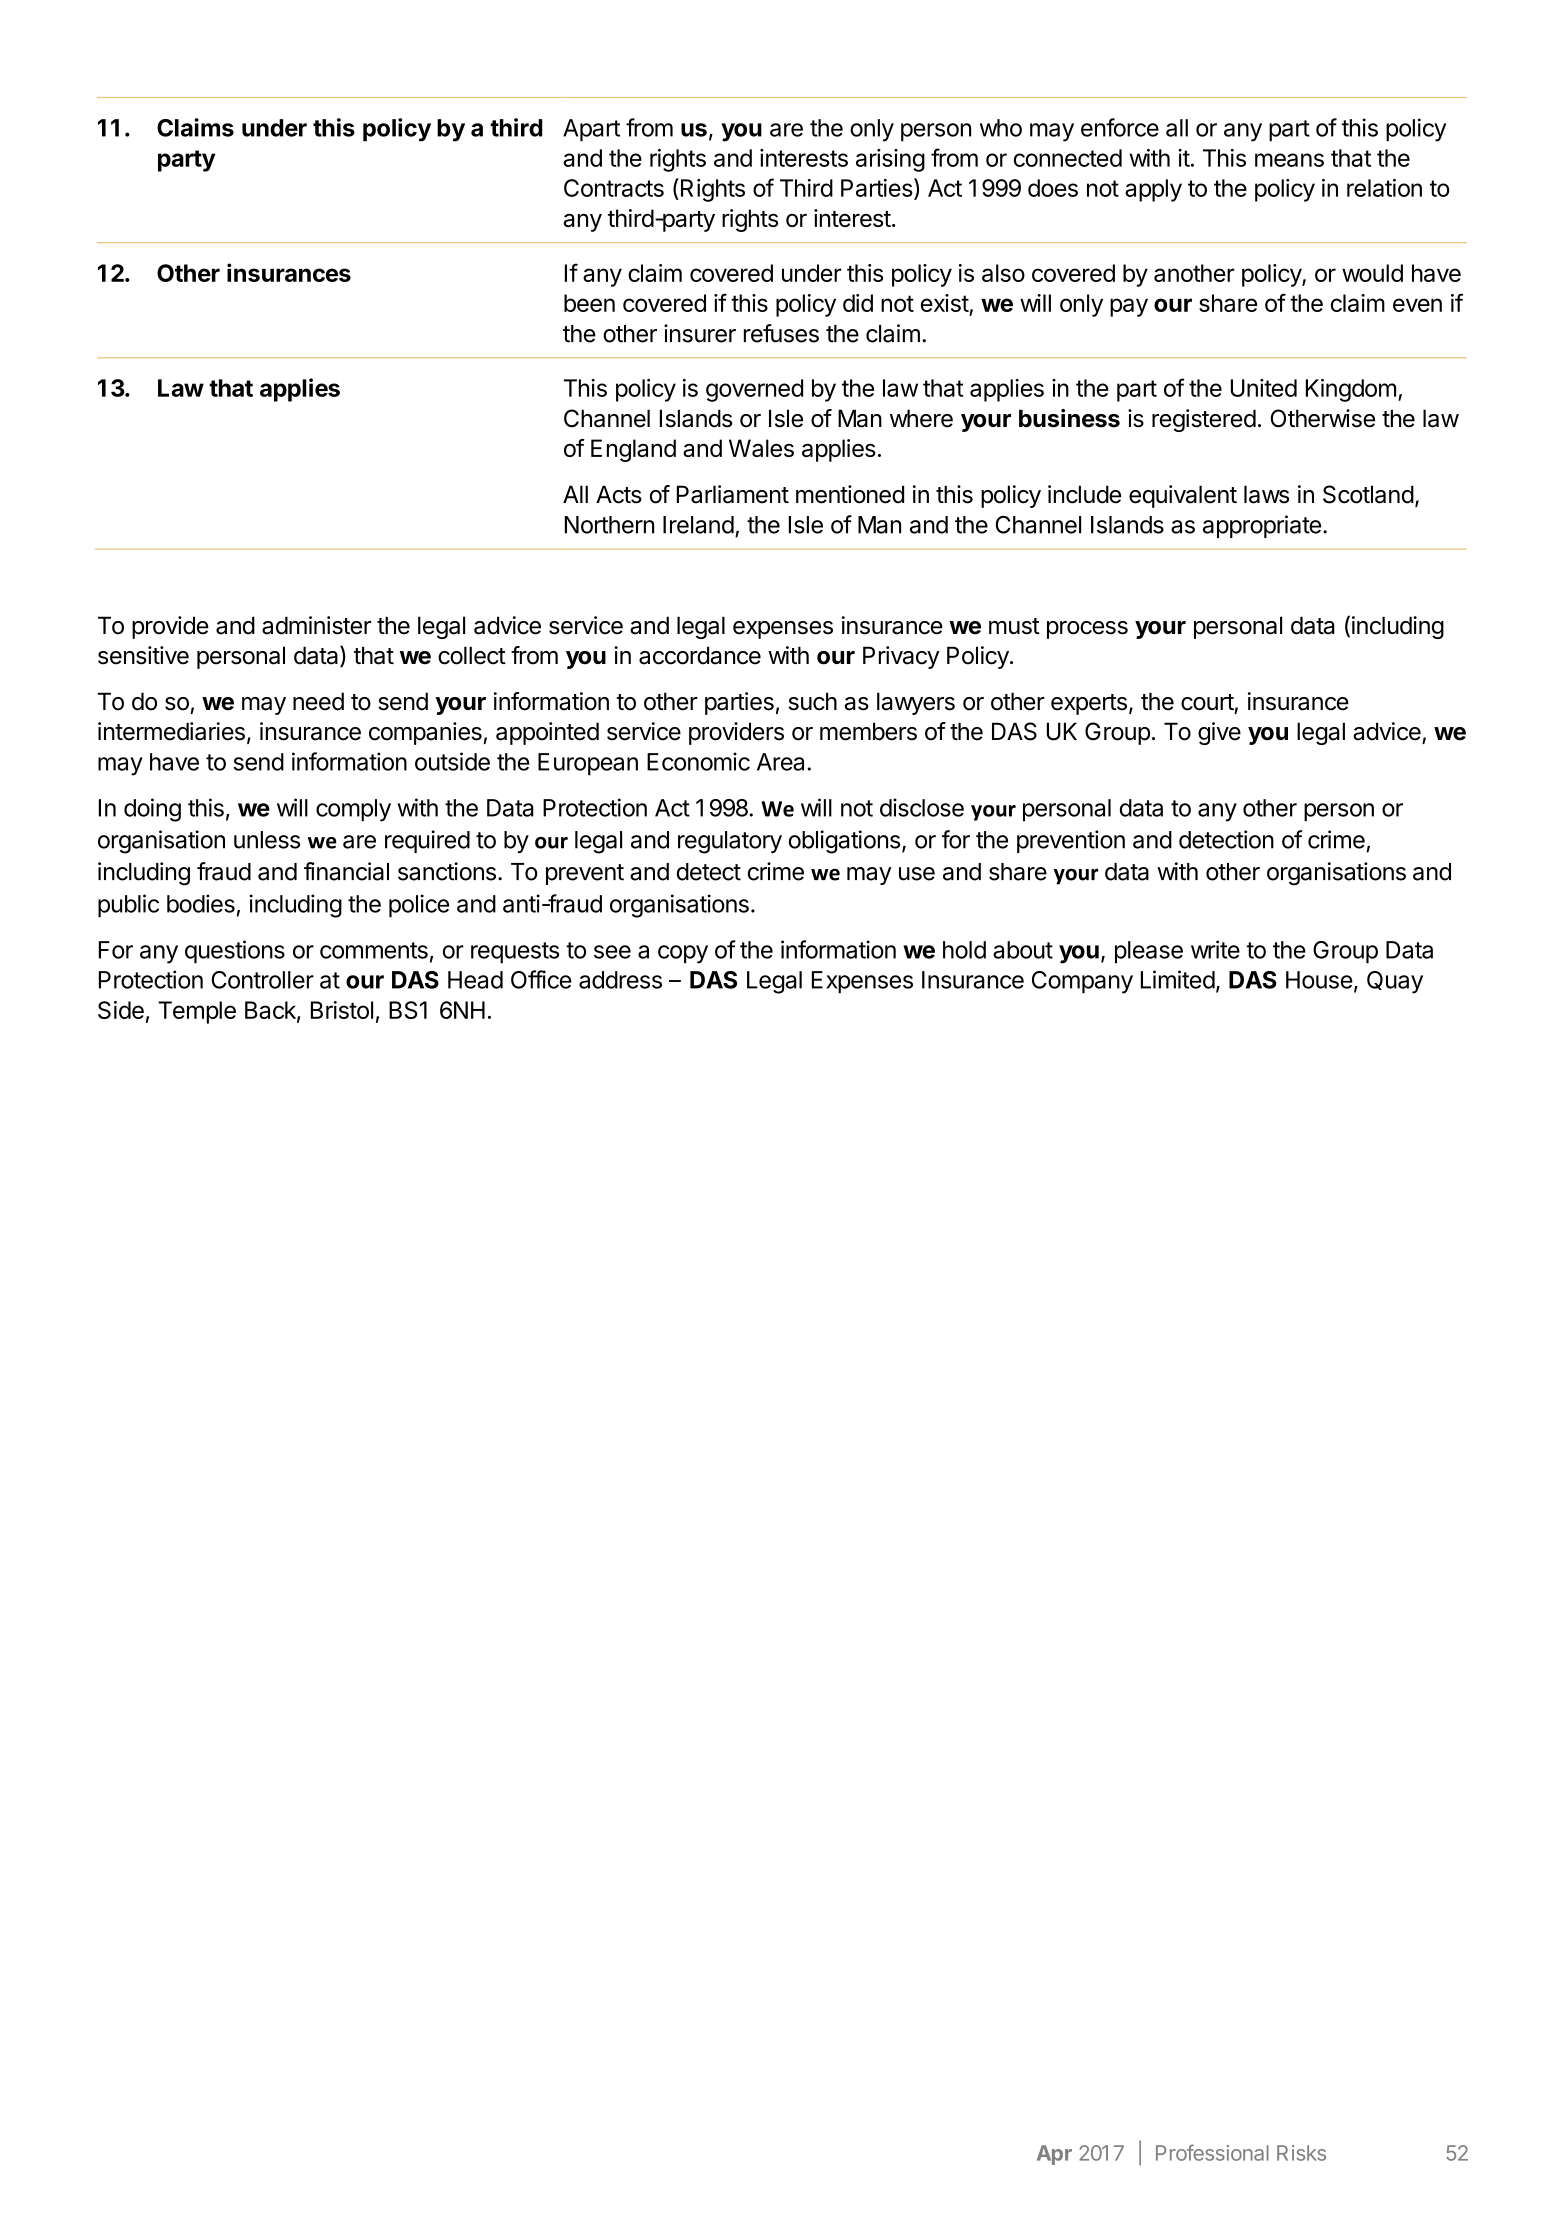  What do you see at coordinates (541, 979) in the page?
I see `Office` at bounding box center [541, 979].
